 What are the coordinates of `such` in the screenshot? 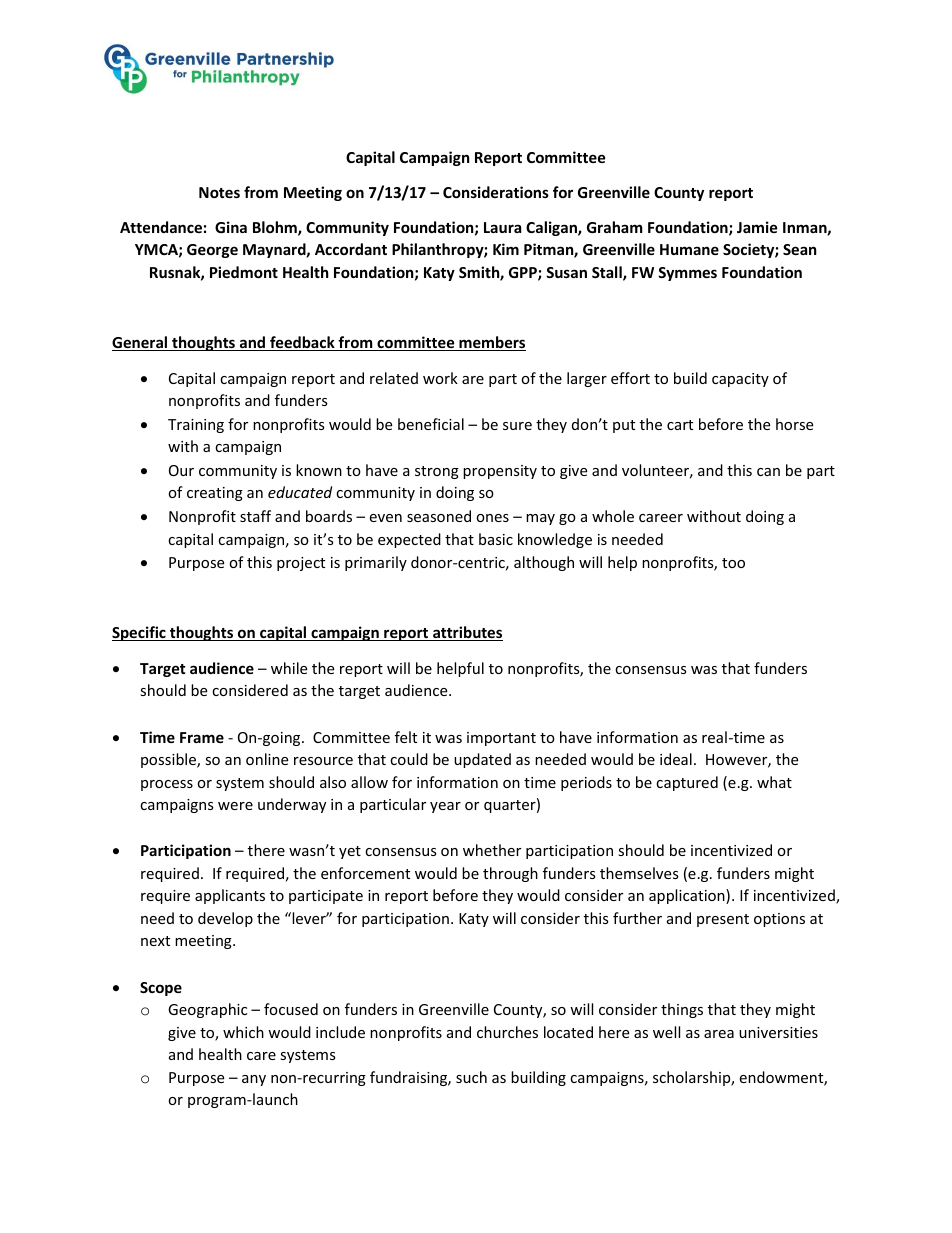 It's located at (471, 1077).
